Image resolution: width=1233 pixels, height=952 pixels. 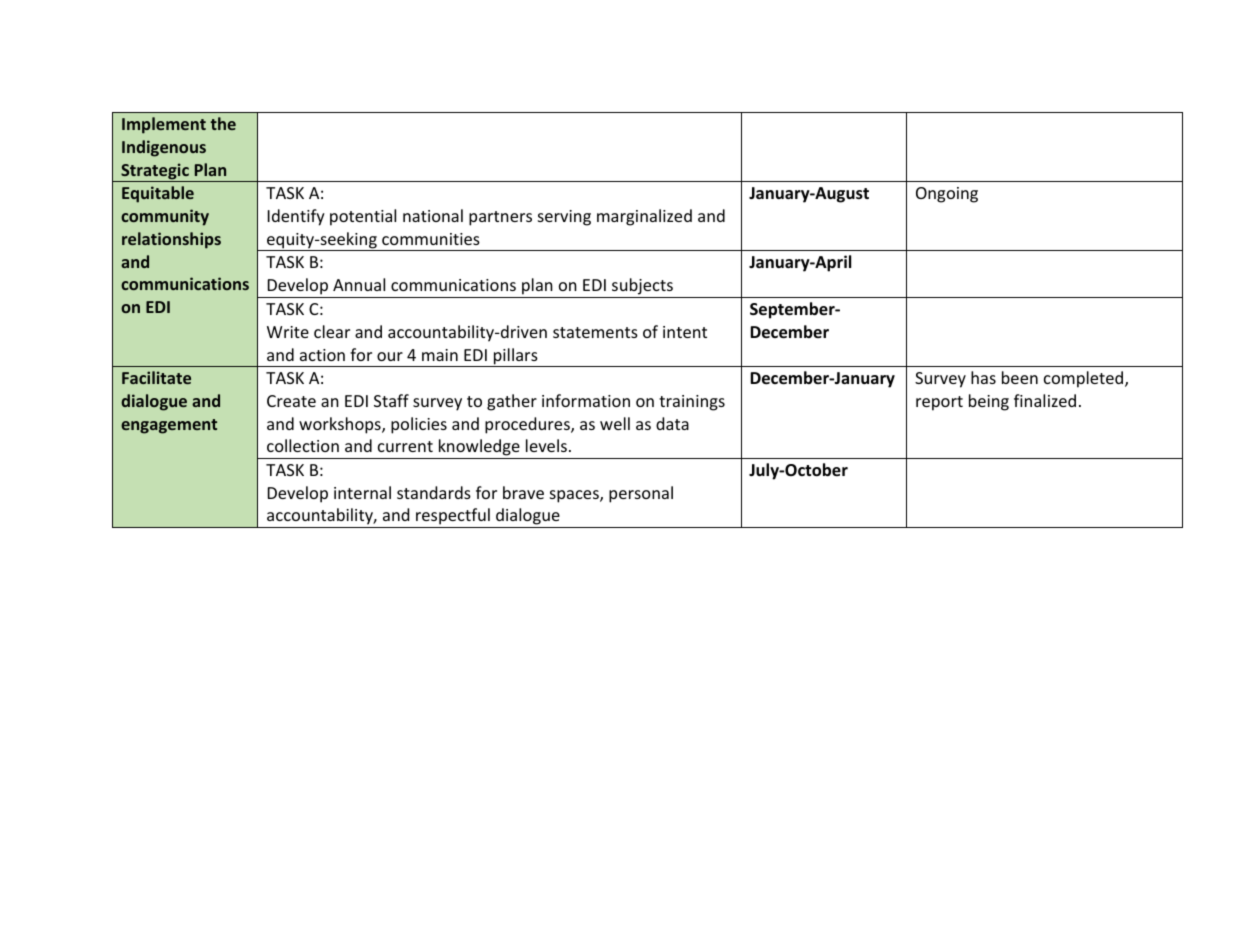 I want to click on personal, so click(x=641, y=494).
